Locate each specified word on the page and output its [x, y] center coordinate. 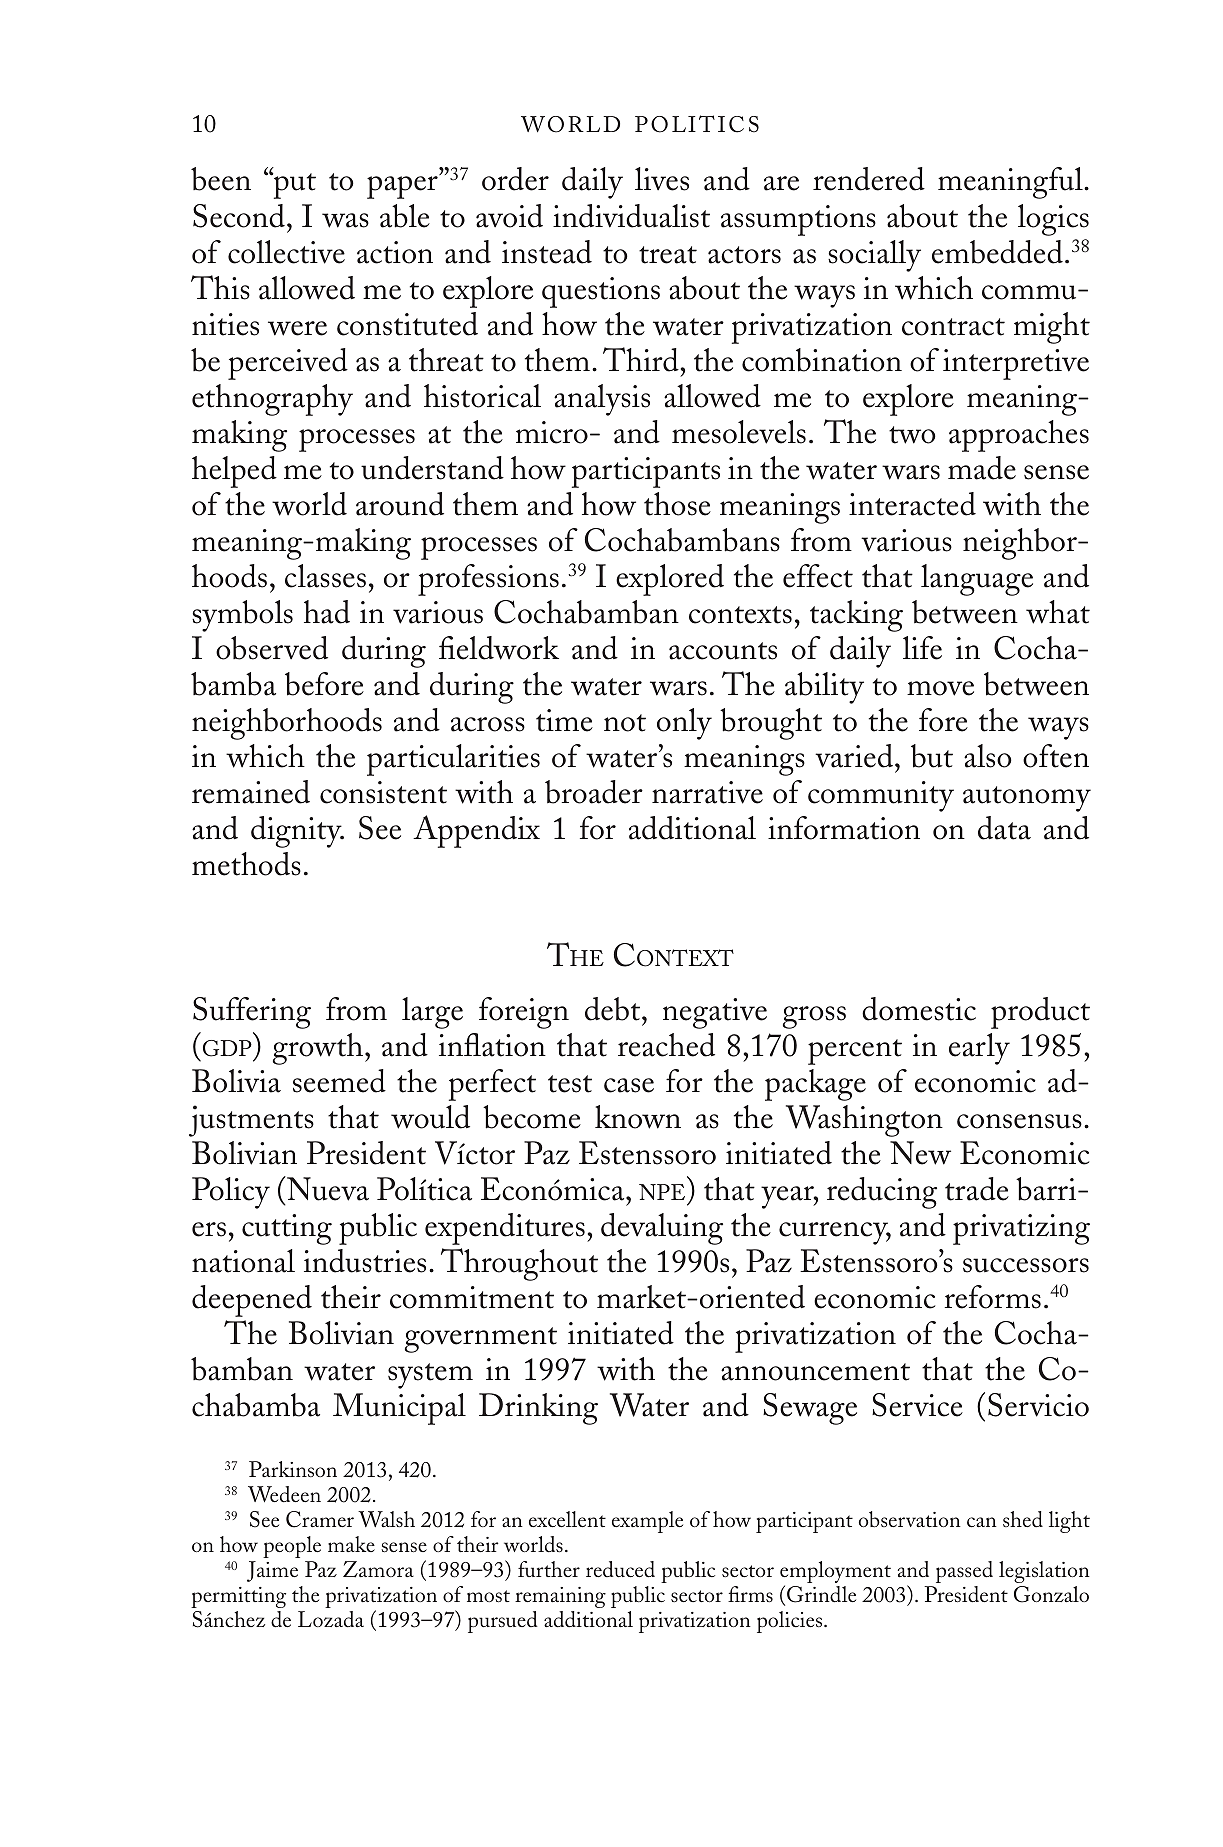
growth [319, 1049]
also [988, 756]
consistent [383, 792]
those [677, 504]
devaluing [662, 1229]
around [400, 504]
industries [365, 1261]
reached [666, 1045]
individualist [631, 216]
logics [1053, 220]
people [292, 1547]
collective [286, 252]
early [979, 1049]
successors [1026, 1265]
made [982, 468]
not [625, 723]
